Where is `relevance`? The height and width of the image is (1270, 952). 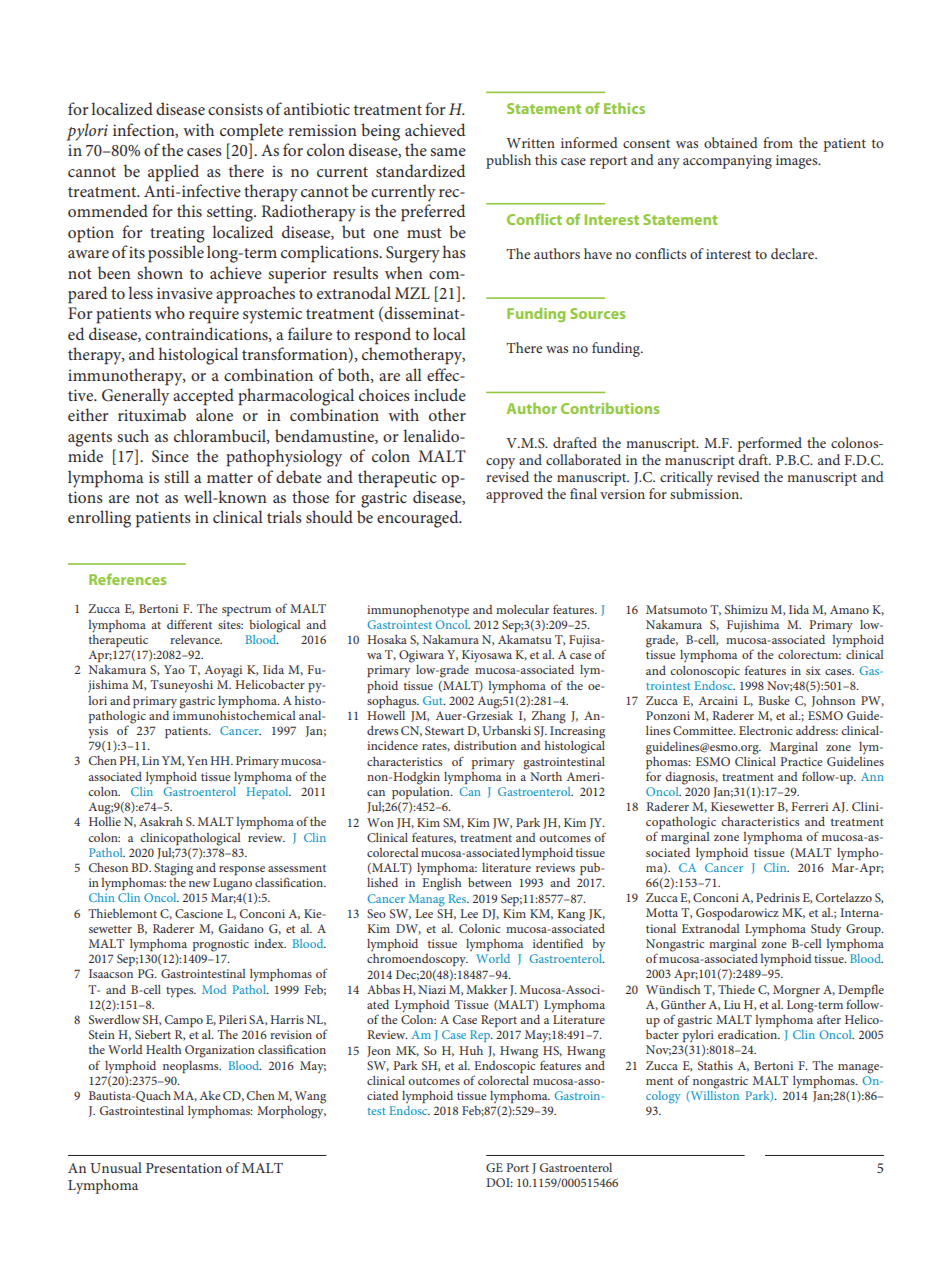 relevance is located at coordinates (196, 639).
